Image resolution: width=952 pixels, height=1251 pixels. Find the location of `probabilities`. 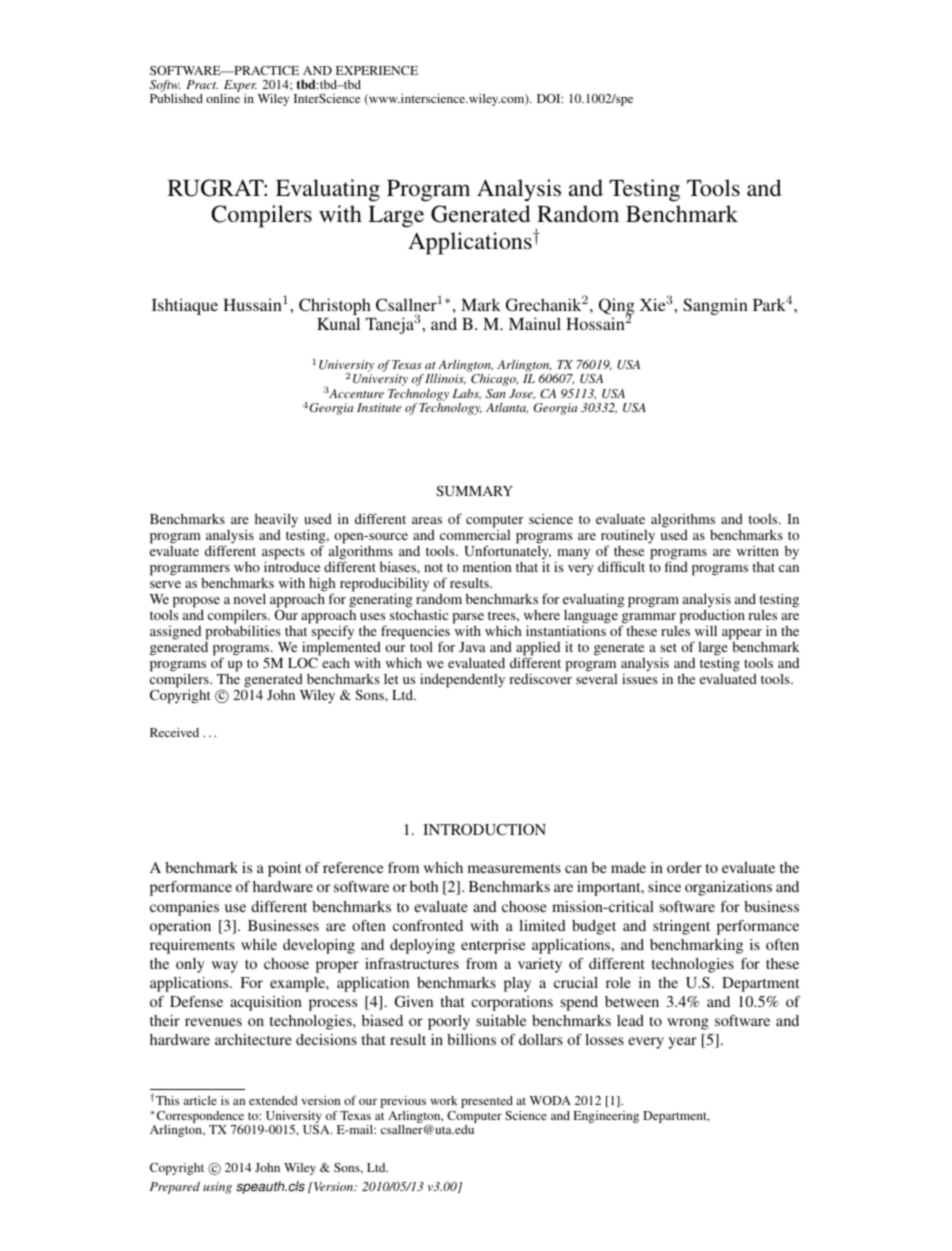

probabilities is located at coordinates (243, 632).
